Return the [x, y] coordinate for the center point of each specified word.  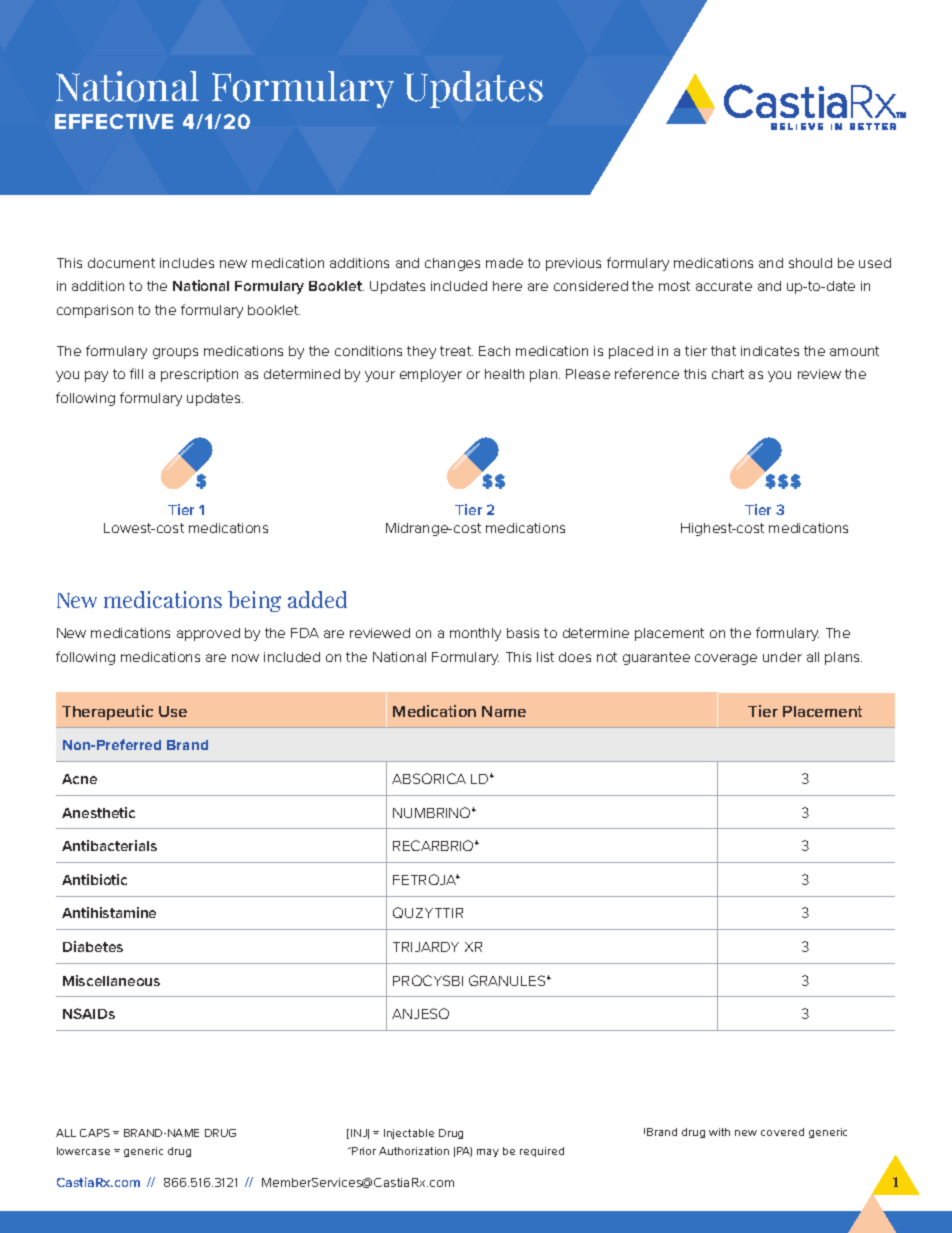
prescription [199, 375]
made [504, 263]
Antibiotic [94, 879]
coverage [726, 659]
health [504, 374]
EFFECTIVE [114, 121]
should [810, 263]
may [488, 1153]
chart [728, 374]
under [782, 657]
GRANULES [508, 980]
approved [208, 634]
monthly [475, 634]
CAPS [95, 1133]
